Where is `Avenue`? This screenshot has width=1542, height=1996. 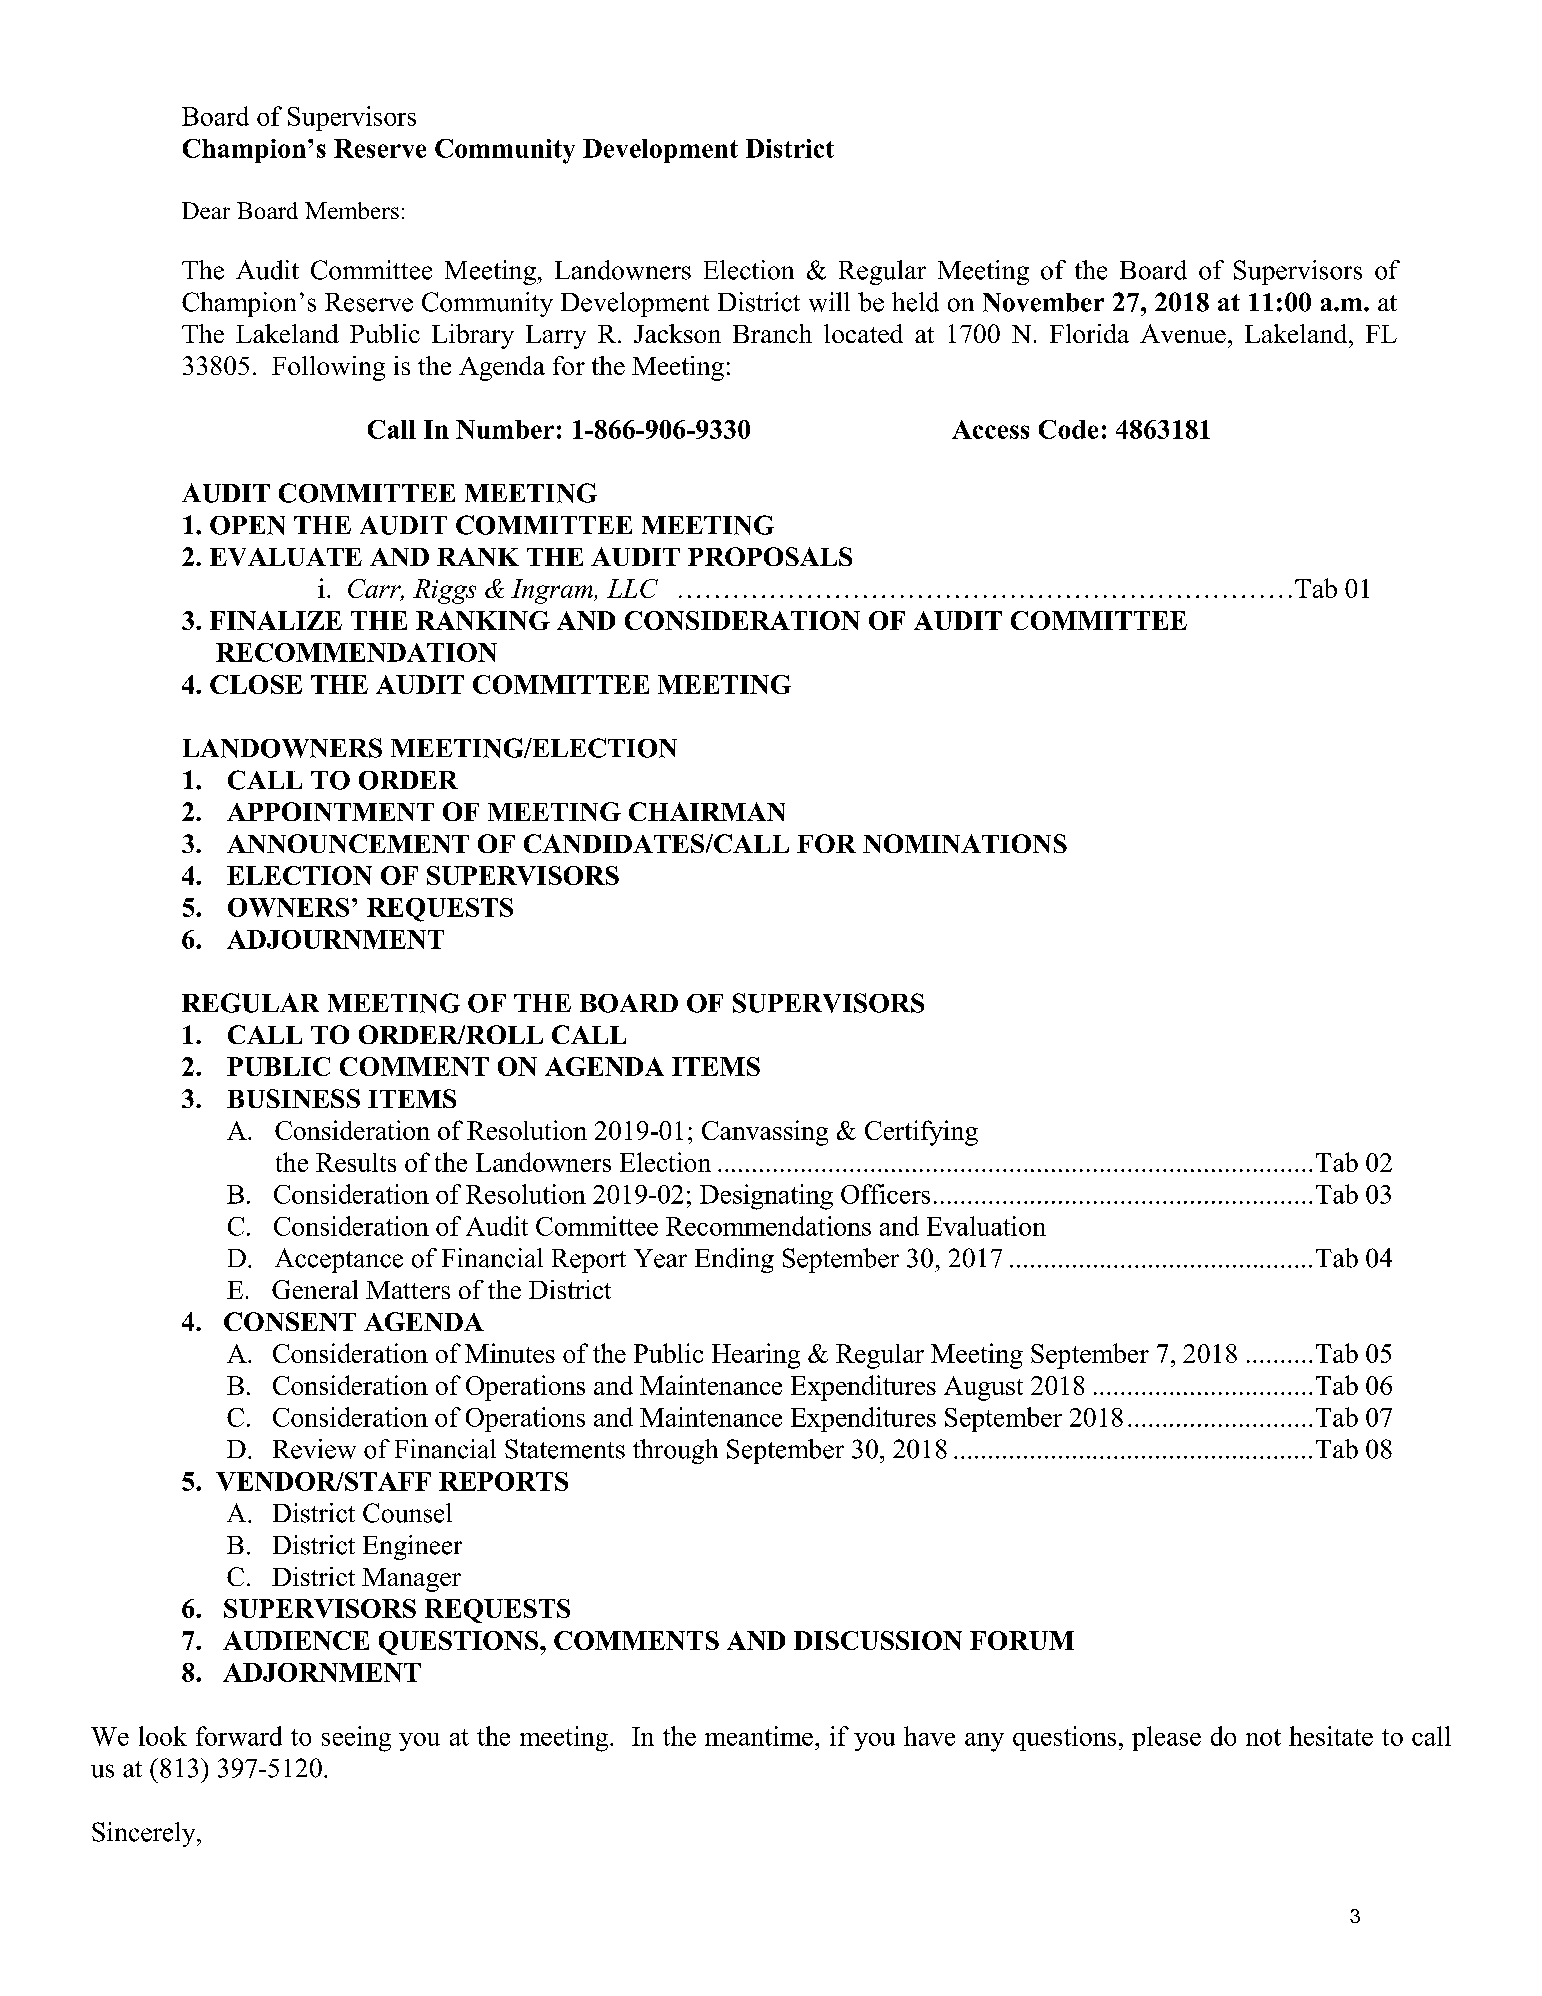
Avenue is located at coordinates (1183, 333).
